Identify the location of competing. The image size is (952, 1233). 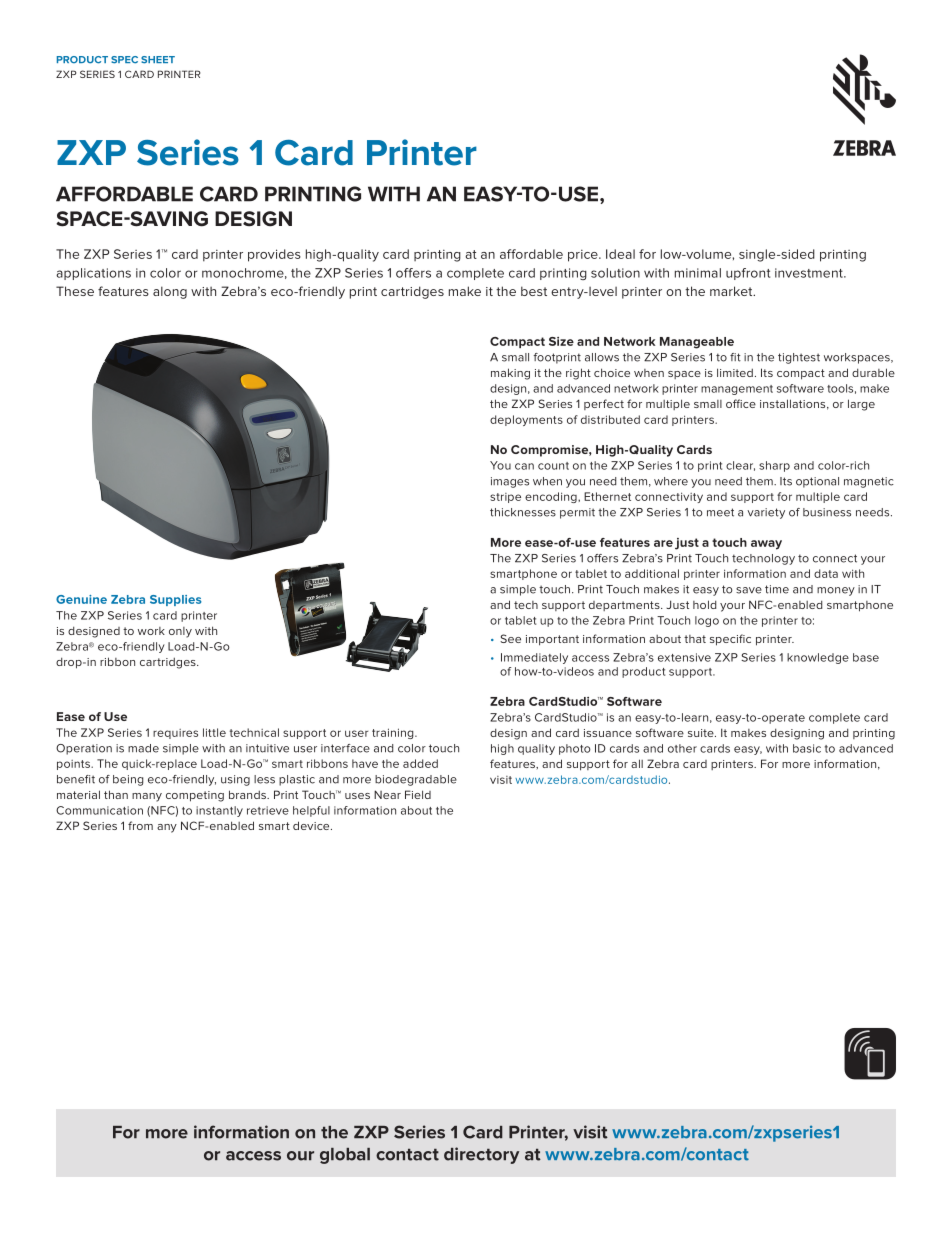
(195, 796).
